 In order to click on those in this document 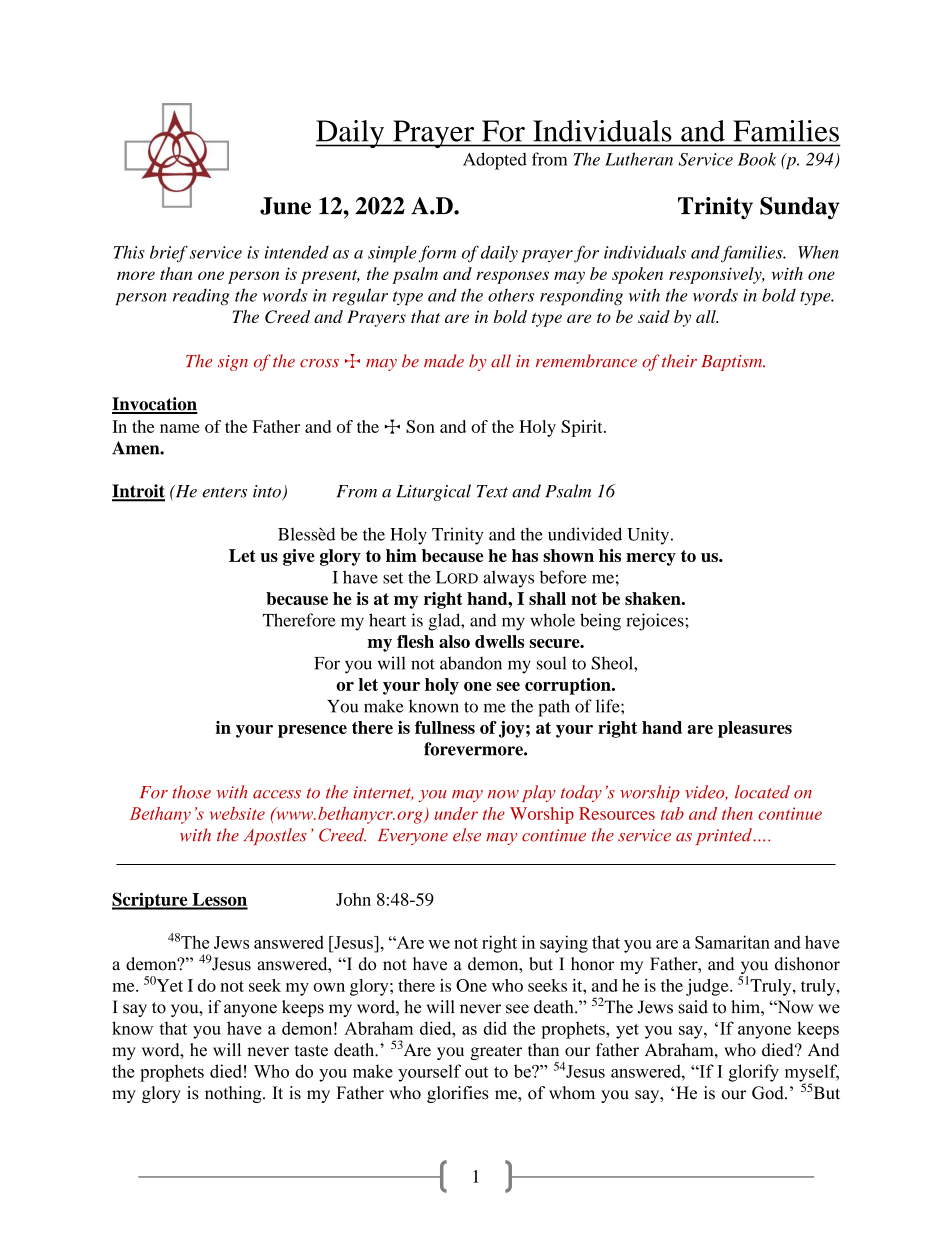, I will do `click(191, 792)`.
